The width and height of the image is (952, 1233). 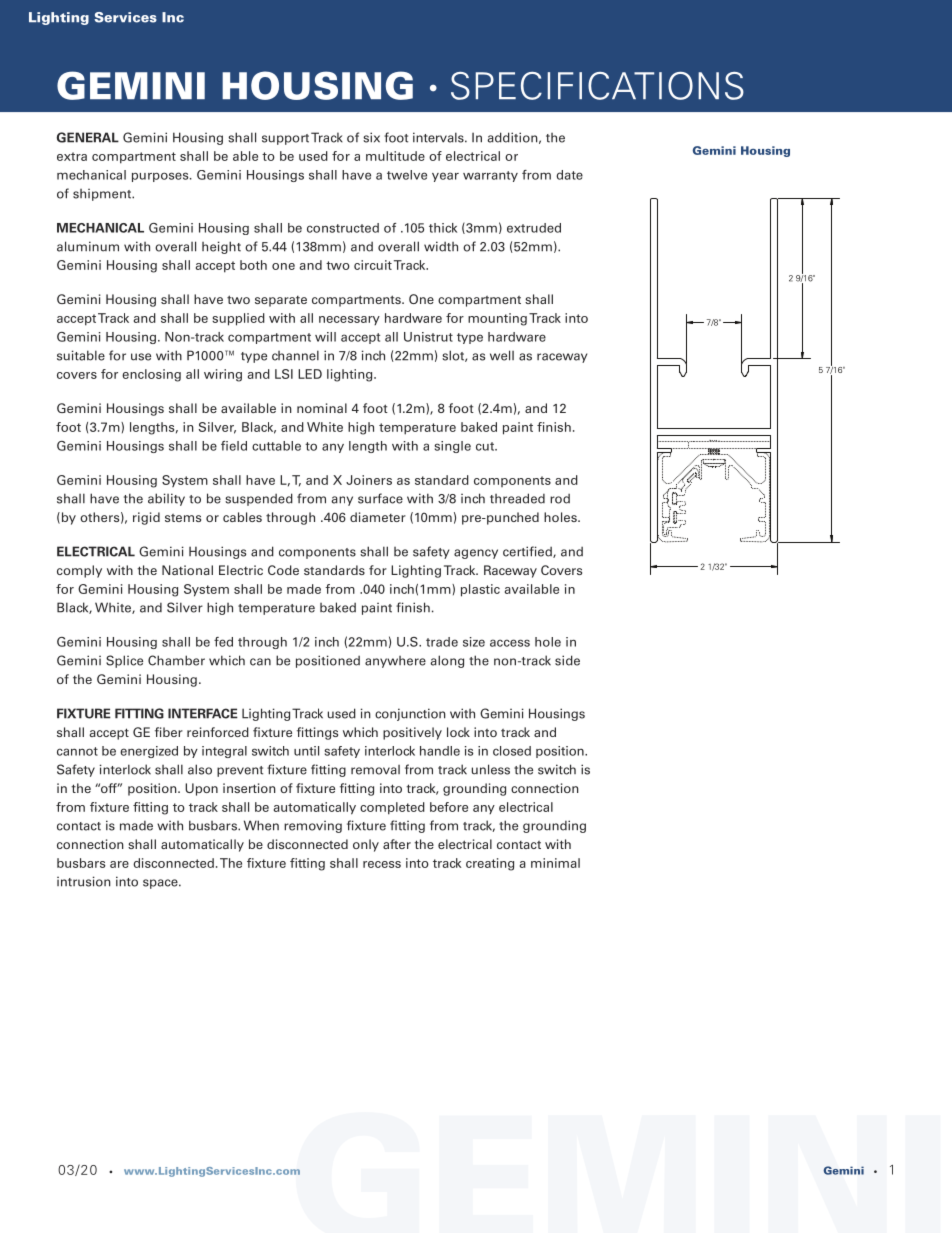 I want to click on extruded, so click(x=534, y=228).
